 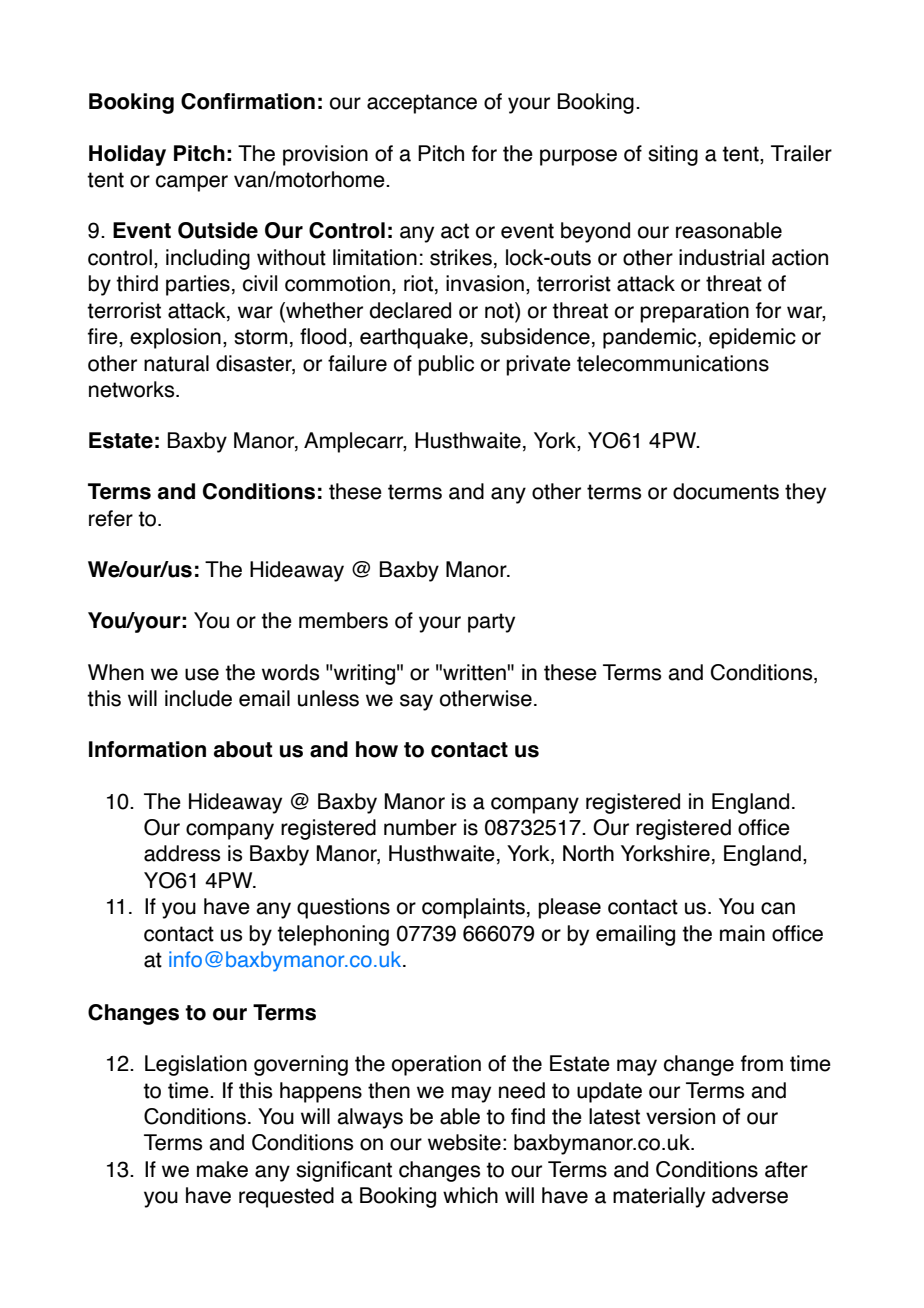 I want to click on siting, so click(x=673, y=155).
